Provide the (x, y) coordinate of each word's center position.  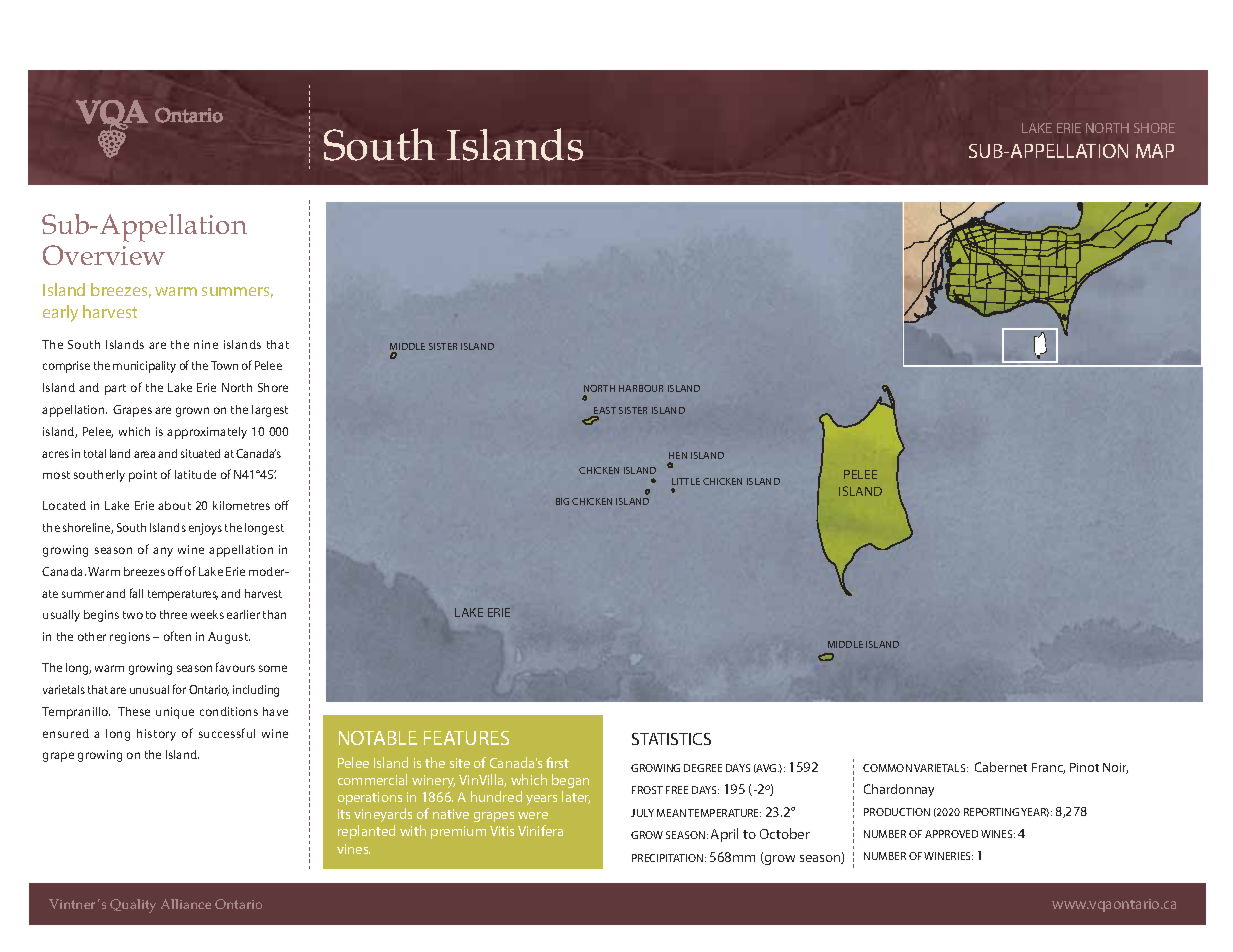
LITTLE (686, 481)
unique (175, 713)
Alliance (186, 904)
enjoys (205, 529)
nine (206, 344)
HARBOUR (641, 388)
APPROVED (951, 834)
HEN (678, 455)
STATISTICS (671, 739)
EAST (604, 412)
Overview (104, 255)
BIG (562, 501)
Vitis (502, 831)
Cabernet (1001, 767)
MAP (1155, 151)
